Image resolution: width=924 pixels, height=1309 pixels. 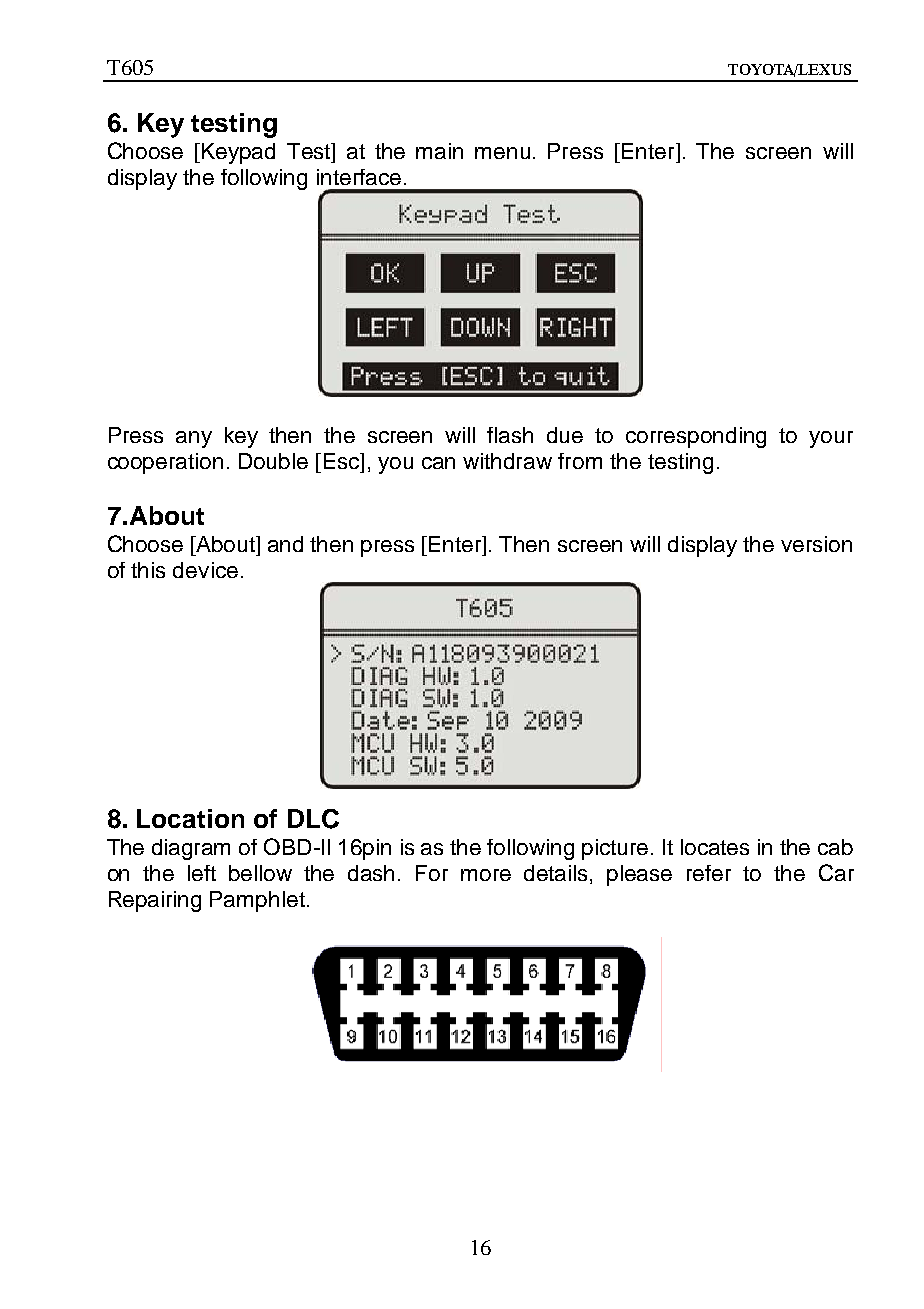 What do you see at coordinates (202, 873) in the screenshot?
I see `left` at bounding box center [202, 873].
